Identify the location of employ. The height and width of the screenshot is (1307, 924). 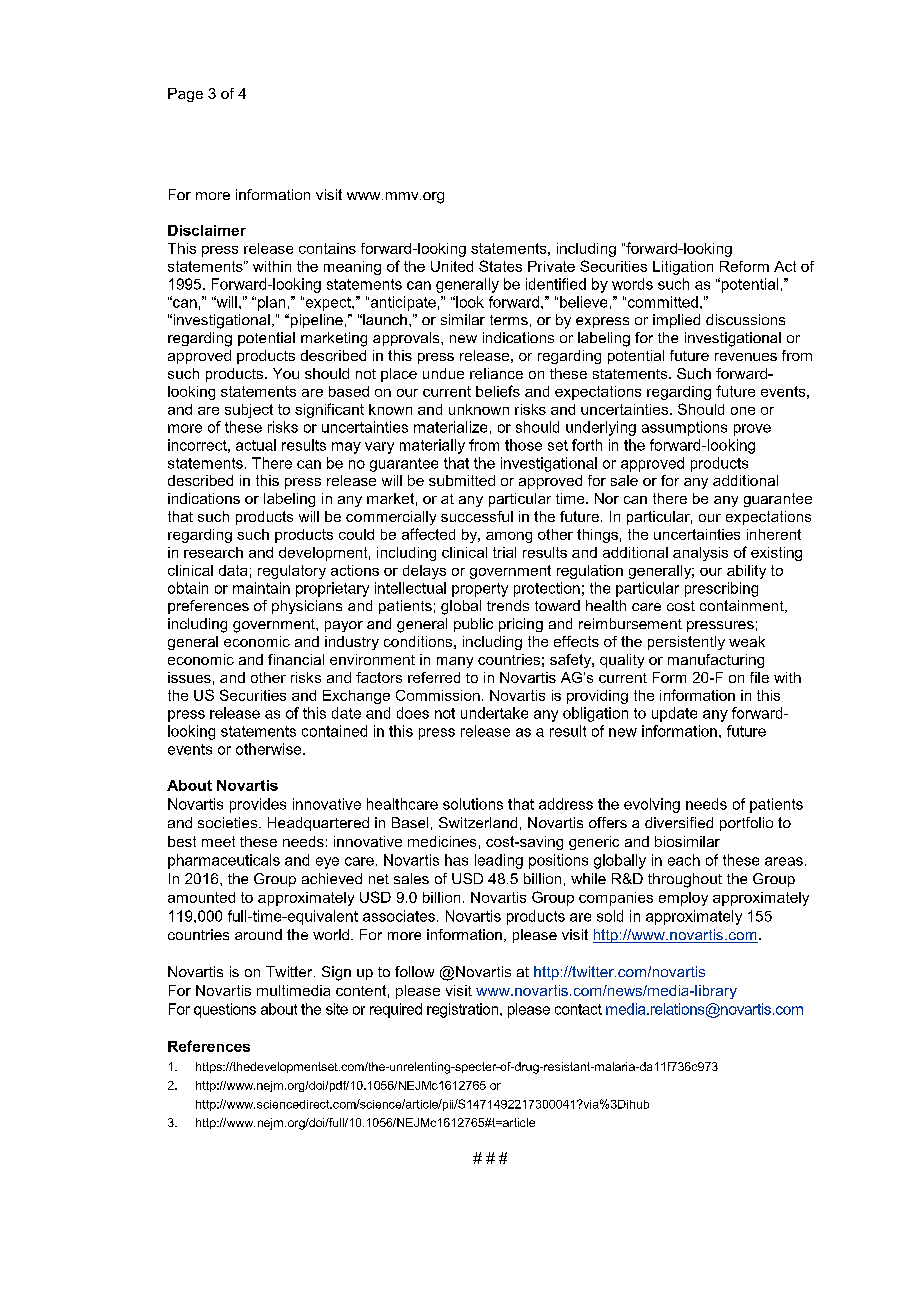
(683, 899).
